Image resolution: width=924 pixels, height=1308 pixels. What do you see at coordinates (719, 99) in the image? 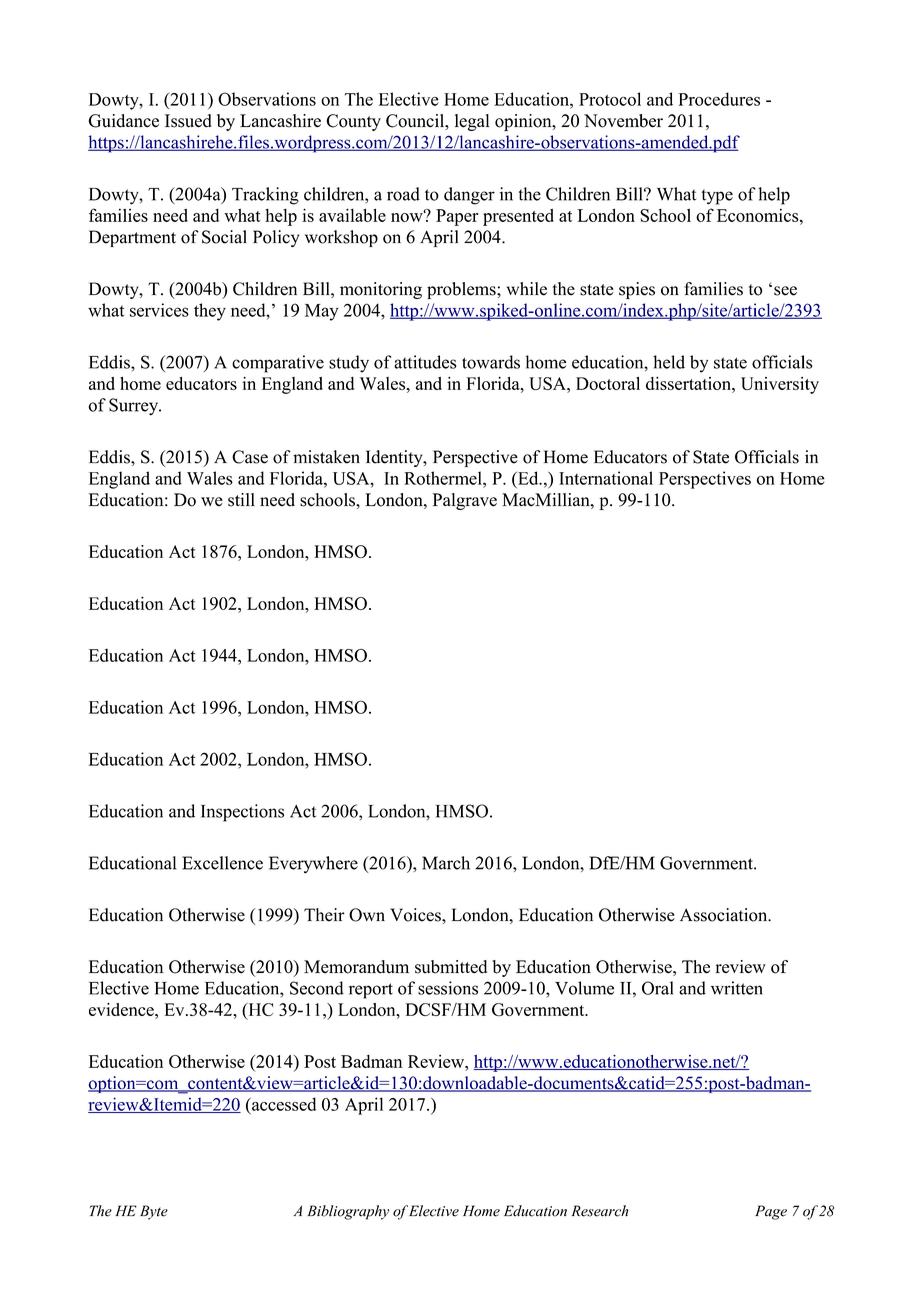
I see `Procedures` at bounding box center [719, 99].
